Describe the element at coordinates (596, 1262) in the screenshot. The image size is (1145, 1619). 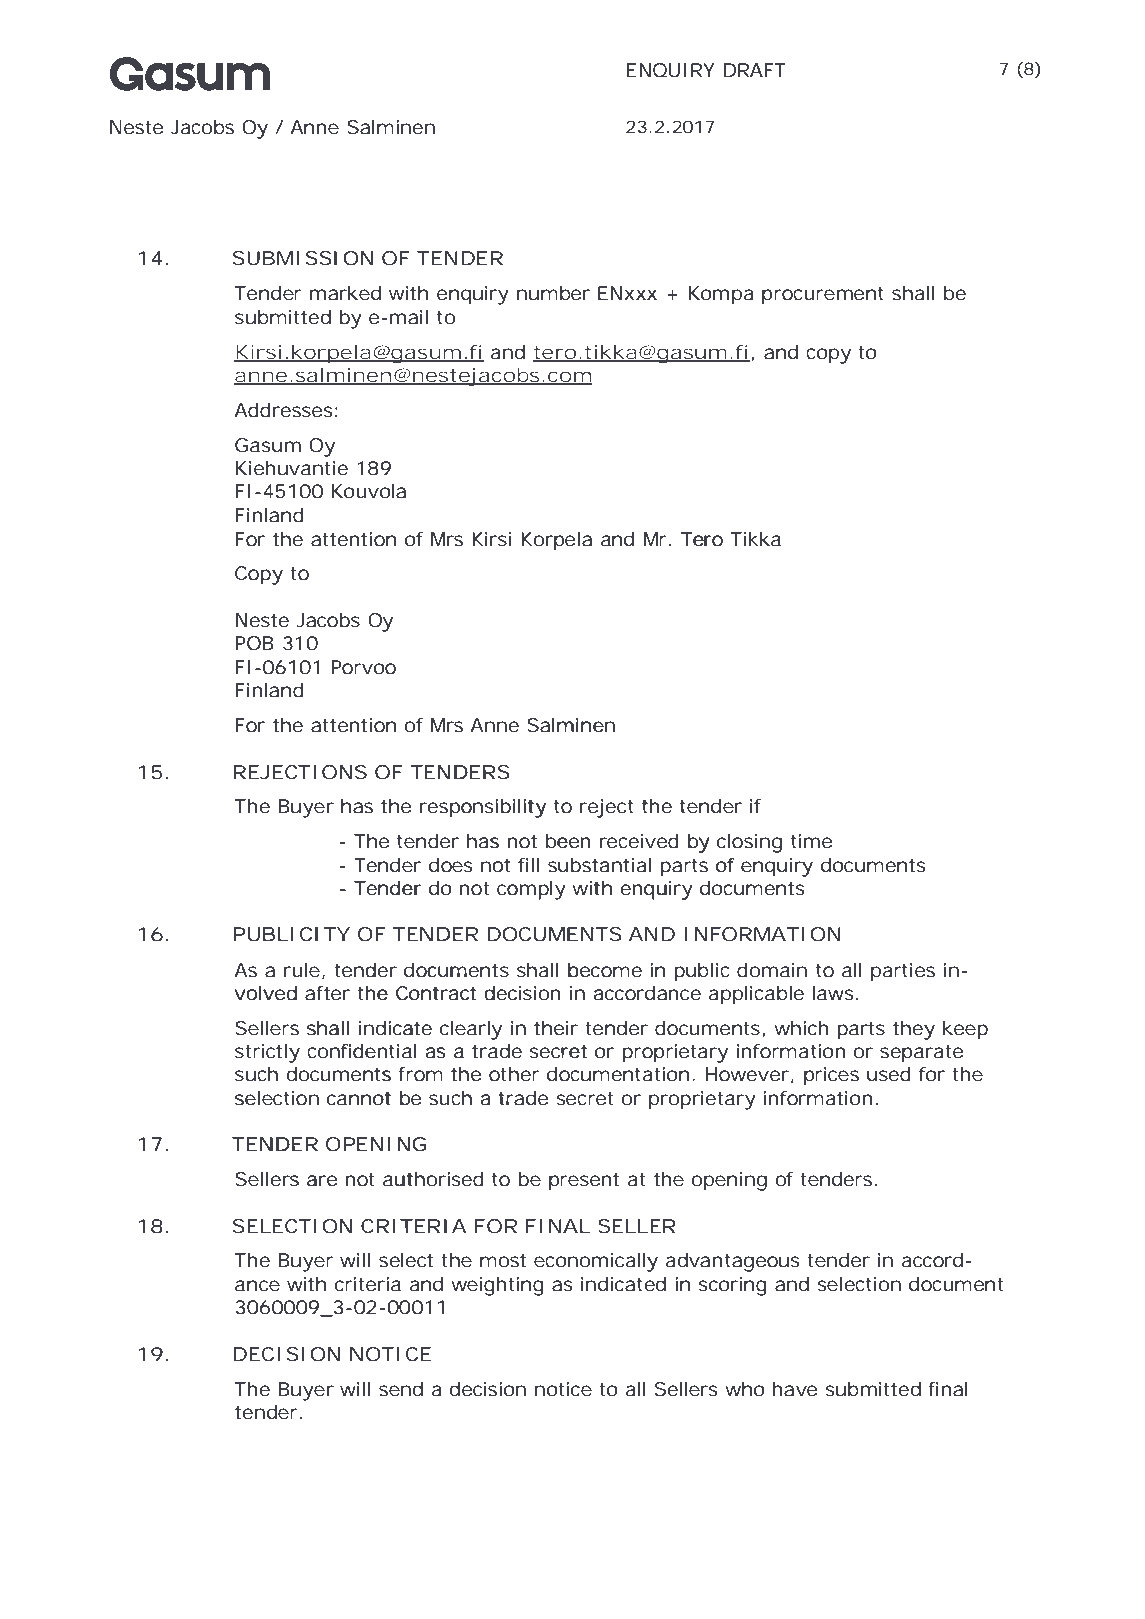
I see `economically` at that location.
